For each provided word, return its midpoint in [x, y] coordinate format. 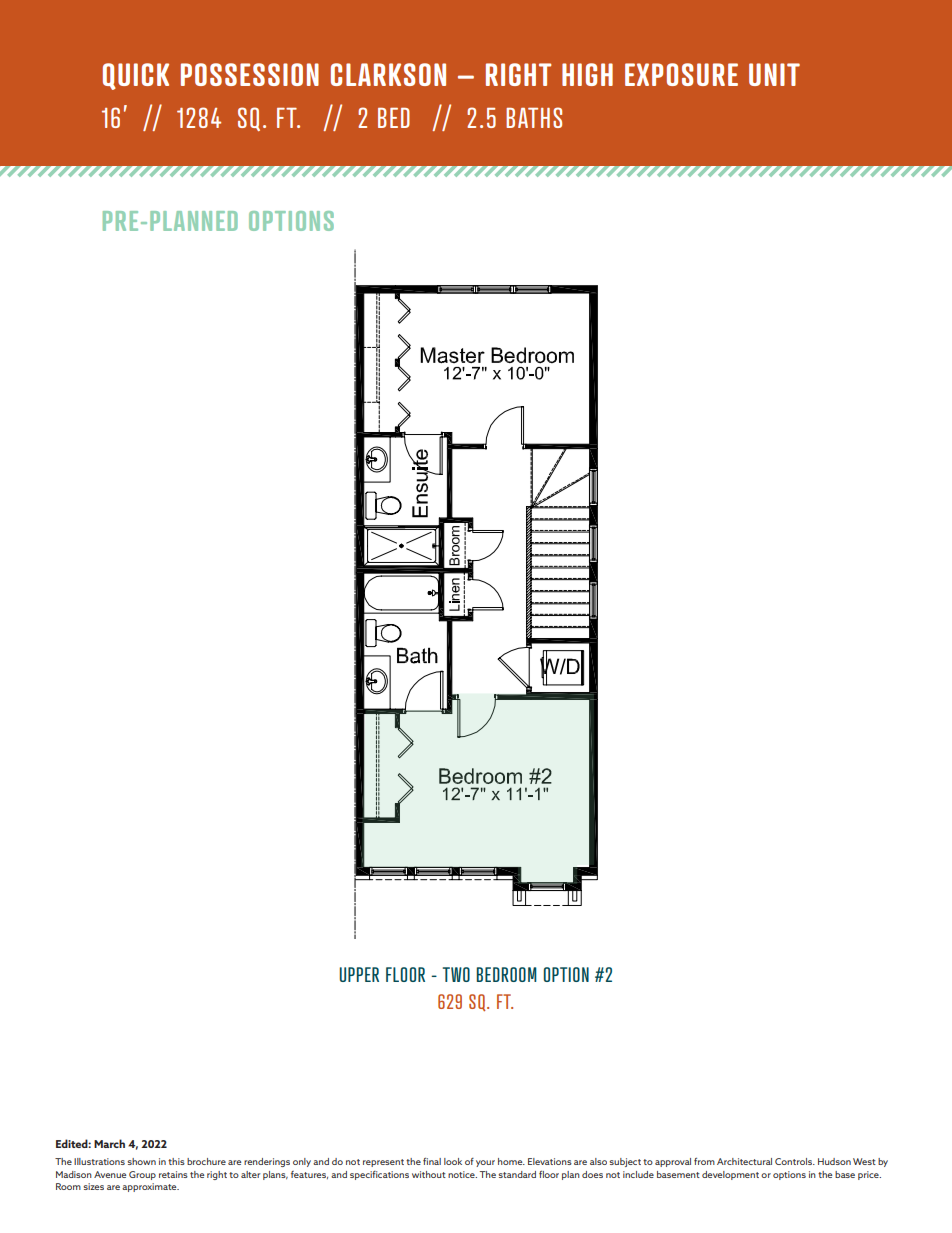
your [485, 1163]
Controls [794, 1161]
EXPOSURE [681, 74]
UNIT [774, 74]
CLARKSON [388, 74]
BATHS [534, 117]
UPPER [359, 974]
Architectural [744, 1161]
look [453, 1161]
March [109, 1143]
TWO [456, 974]
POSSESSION [250, 74]
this [176, 1161]
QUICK [136, 76]
